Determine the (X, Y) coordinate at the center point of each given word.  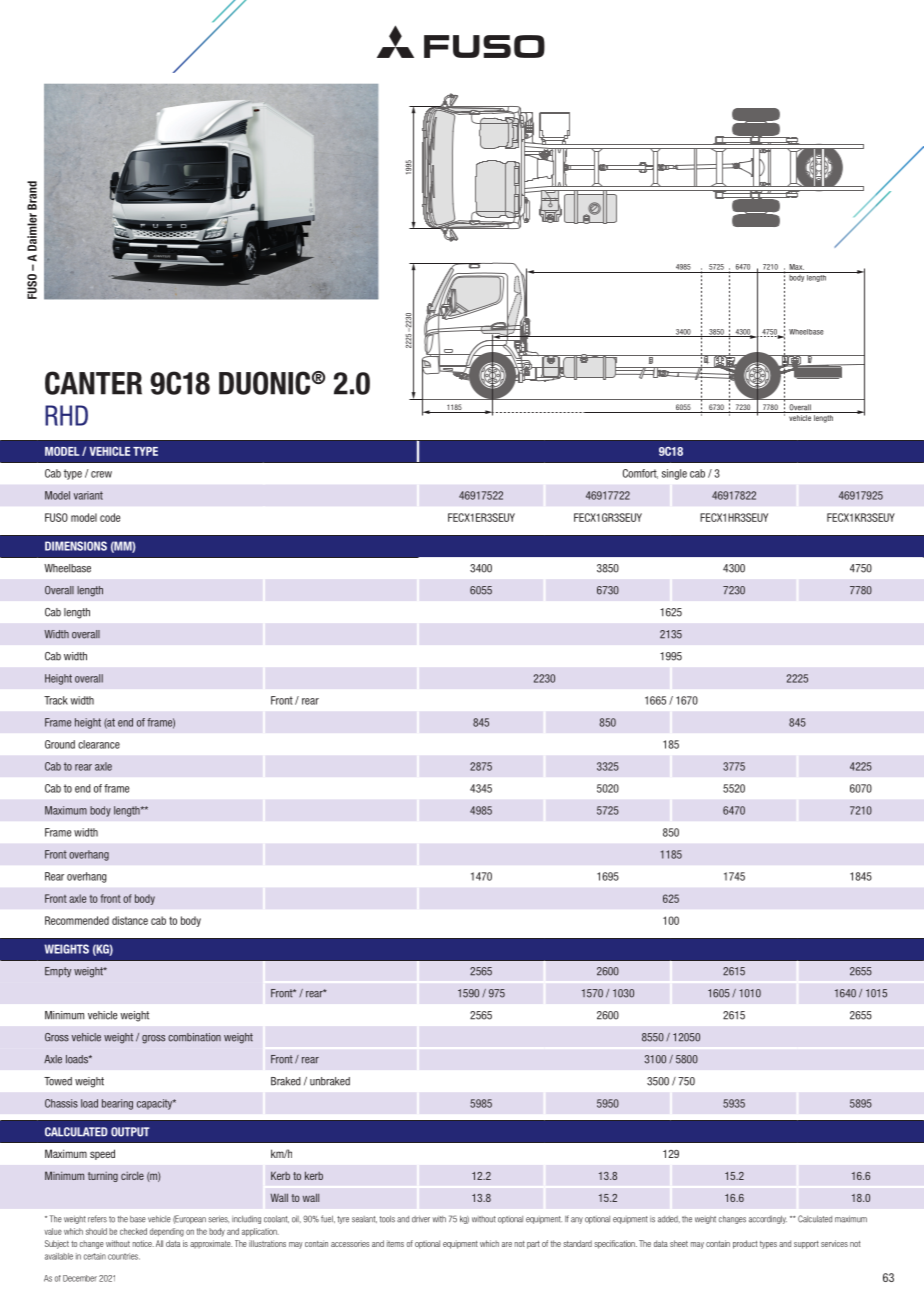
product (745, 1244)
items (395, 1243)
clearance (99, 744)
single (674, 474)
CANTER (93, 383)
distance (130, 920)
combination (194, 1037)
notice (143, 1243)
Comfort (640, 474)
